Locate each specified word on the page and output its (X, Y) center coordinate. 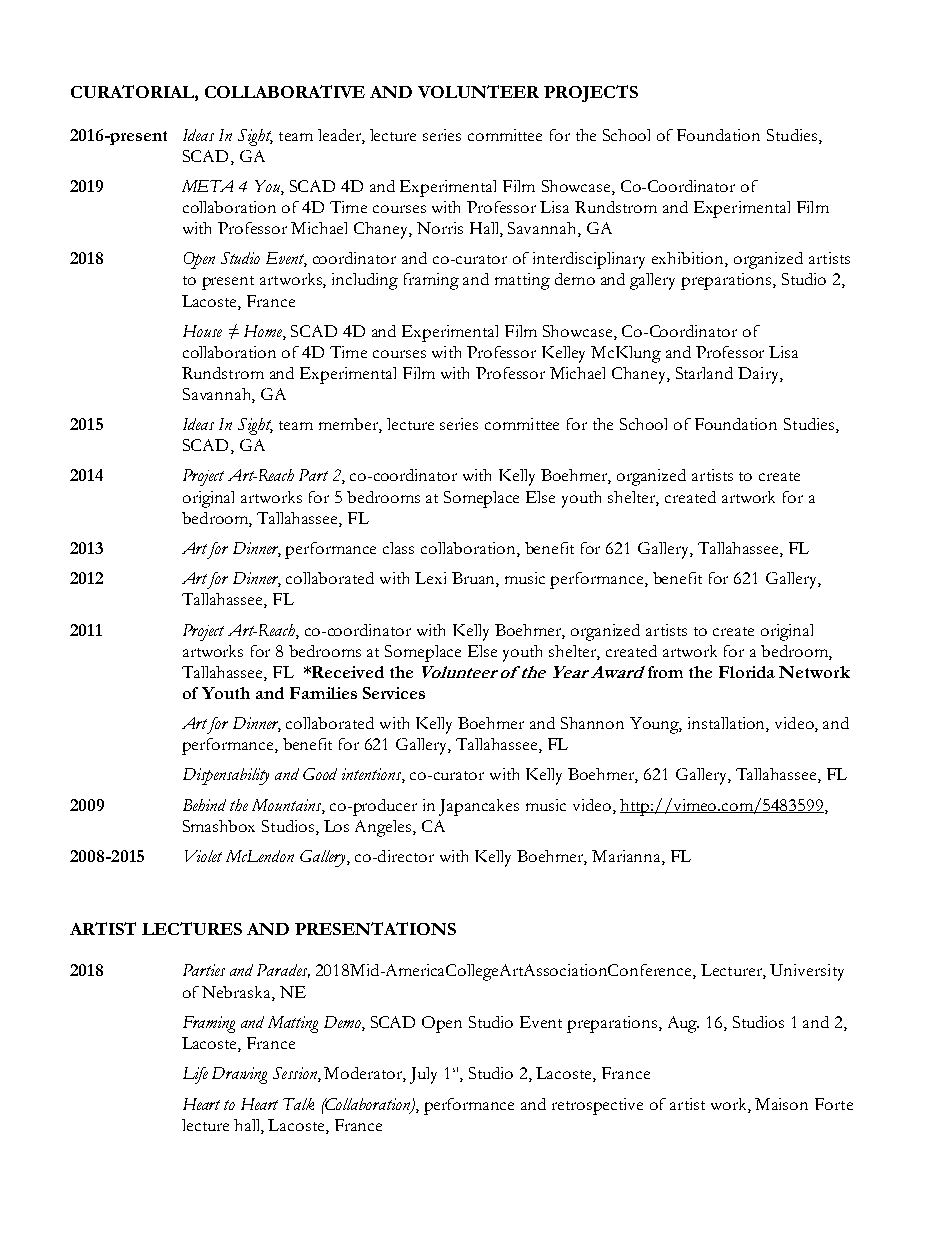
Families (323, 693)
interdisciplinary (589, 260)
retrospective (597, 1106)
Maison (781, 1104)
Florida (747, 672)
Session (296, 1074)
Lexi (430, 578)
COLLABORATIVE (285, 91)
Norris (440, 228)
